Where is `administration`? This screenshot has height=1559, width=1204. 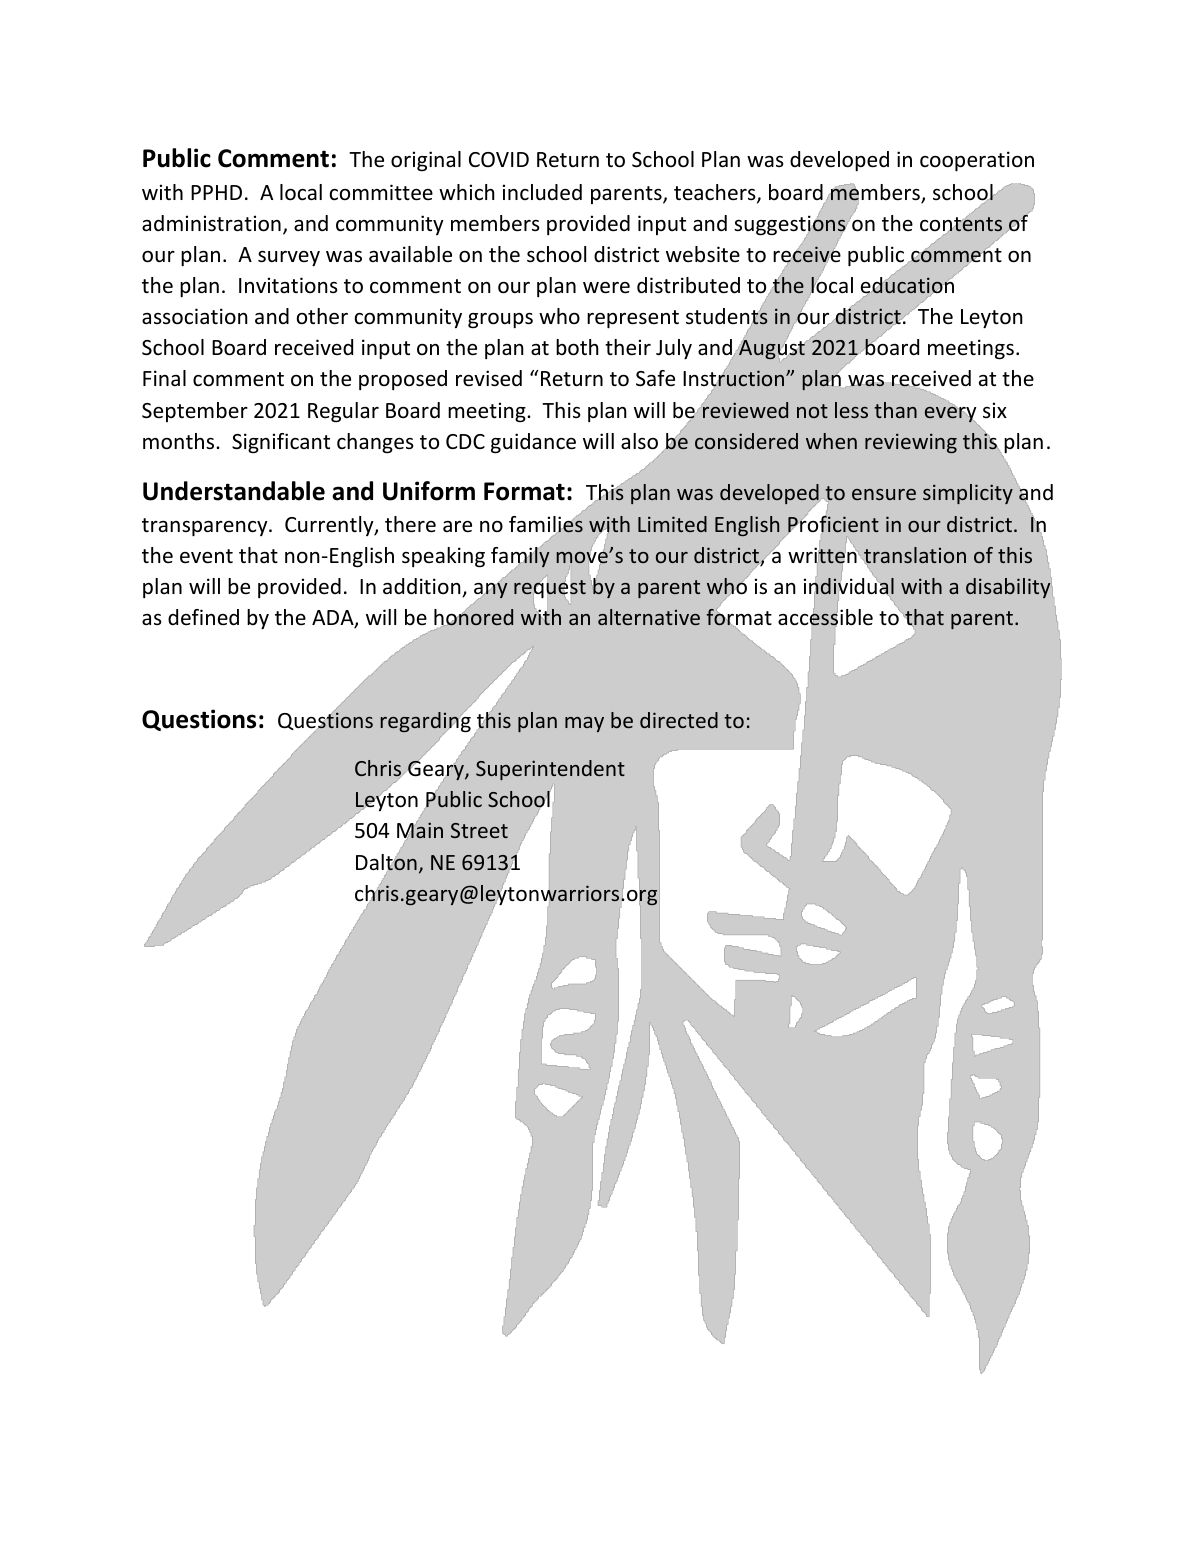
administration is located at coordinates (211, 223).
